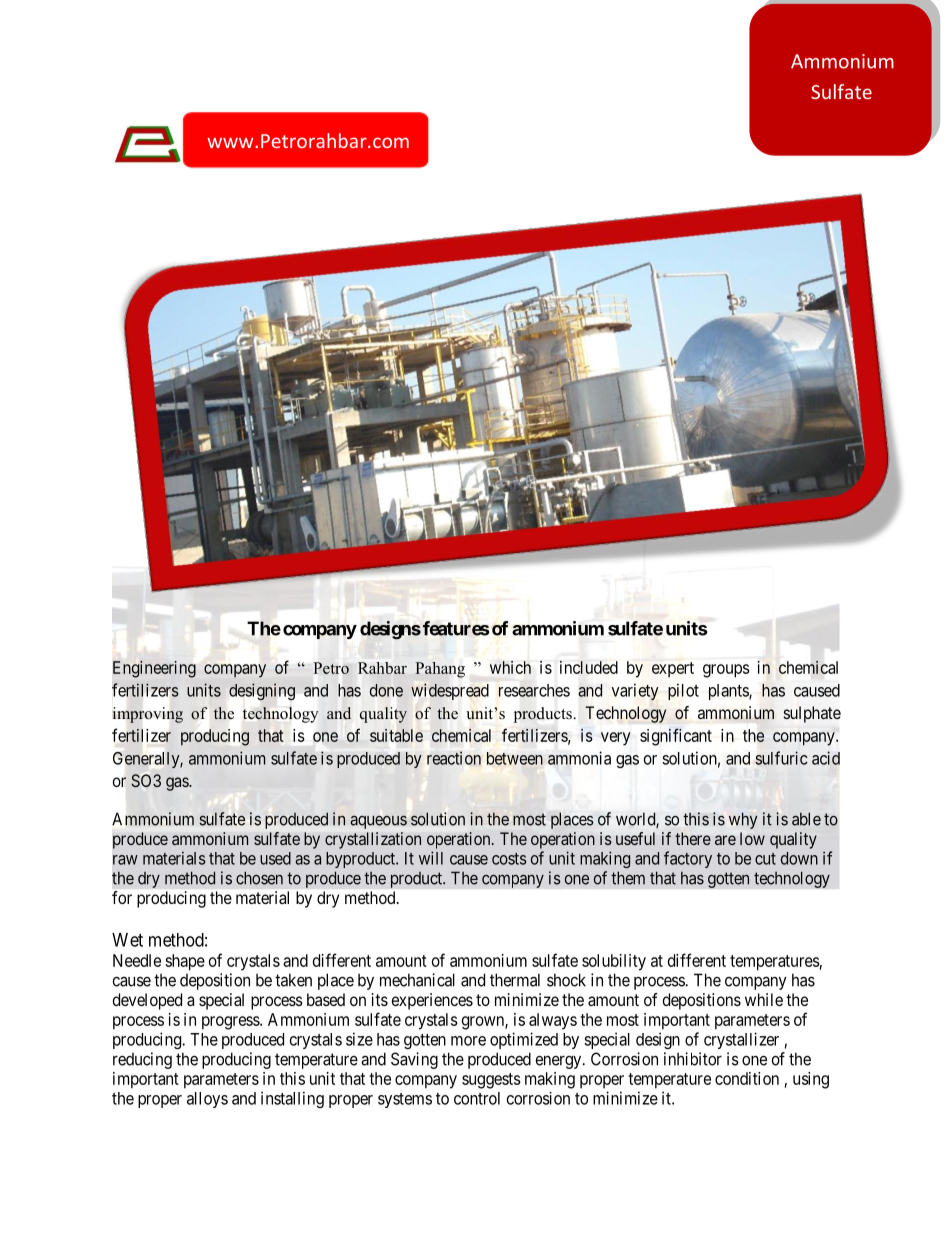  Describe the element at coordinates (154, 669) in the screenshot. I see `Engineering` at that location.
